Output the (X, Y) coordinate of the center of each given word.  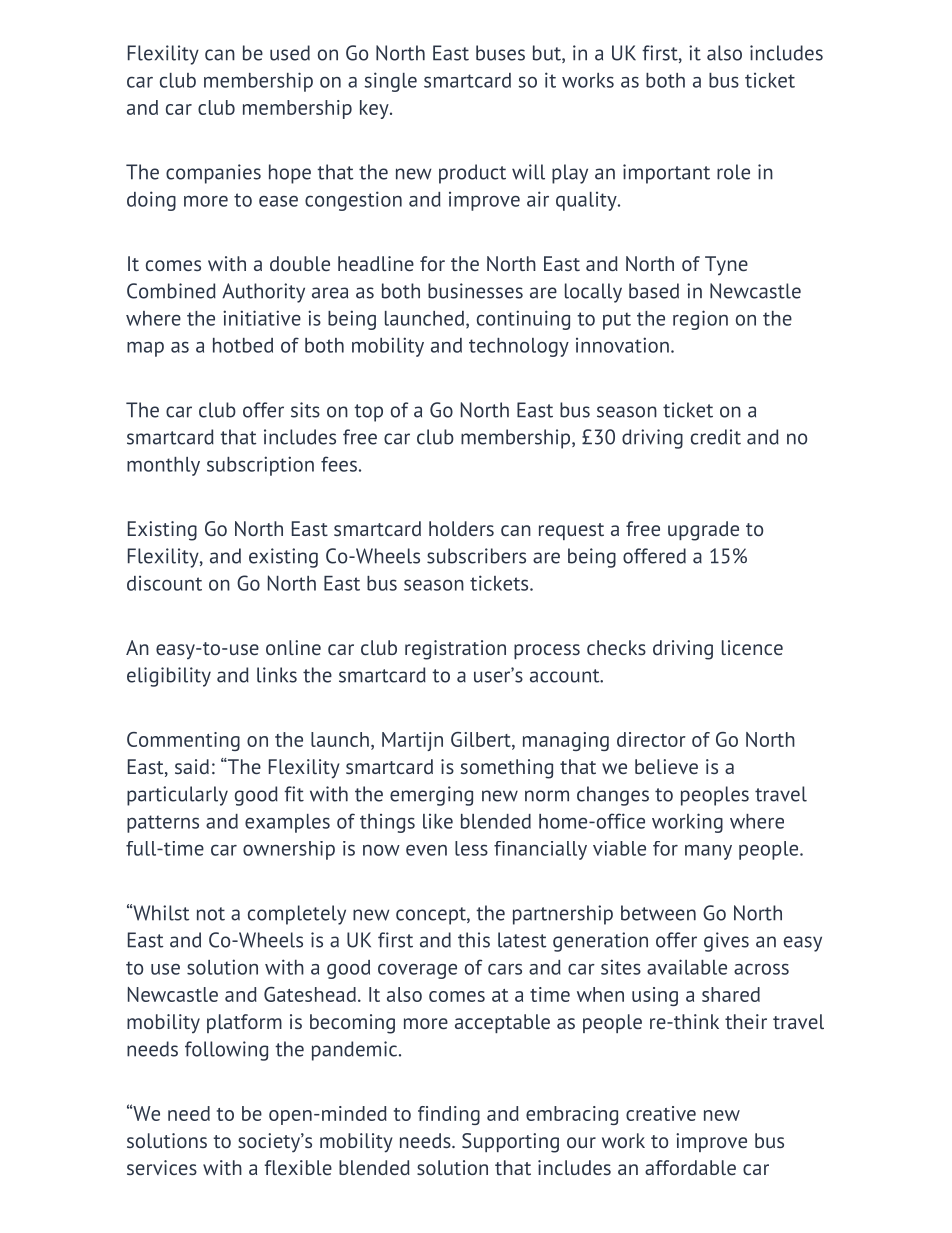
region (700, 320)
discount (164, 583)
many (708, 852)
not (211, 914)
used (290, 53)
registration (455, 650)
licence (752, 647)
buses (500, 53)
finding (449, 1115)
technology (519, 347)
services (162, 1167)
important (666, 174)
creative (661, 1113)
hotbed (243, 345)
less (471, 848)
